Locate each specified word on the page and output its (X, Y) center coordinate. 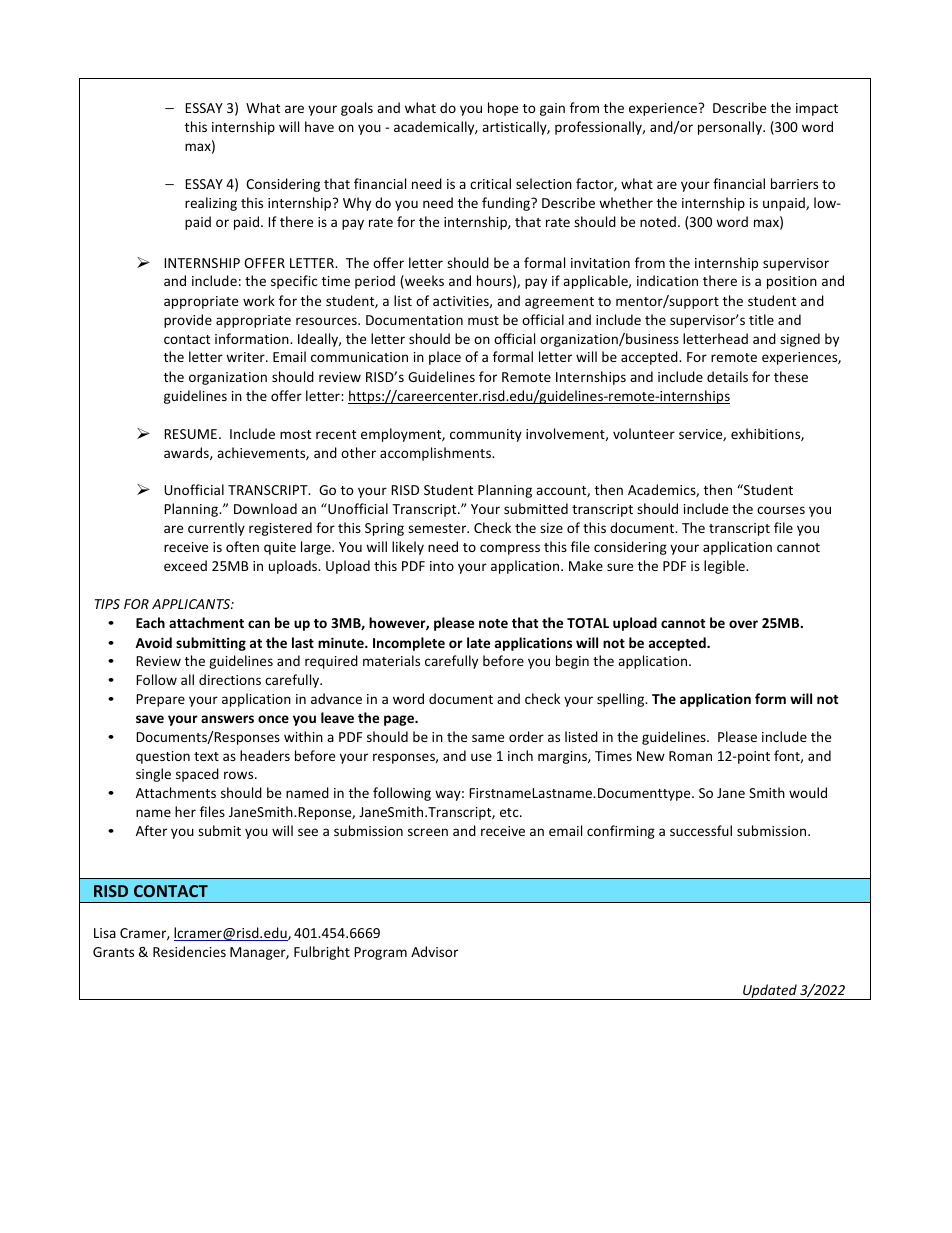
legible (725, 567)
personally (731, 128)
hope (503, 109)
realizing (211, 204)
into (442, 566)
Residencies (189, 951)
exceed (185, 565)
